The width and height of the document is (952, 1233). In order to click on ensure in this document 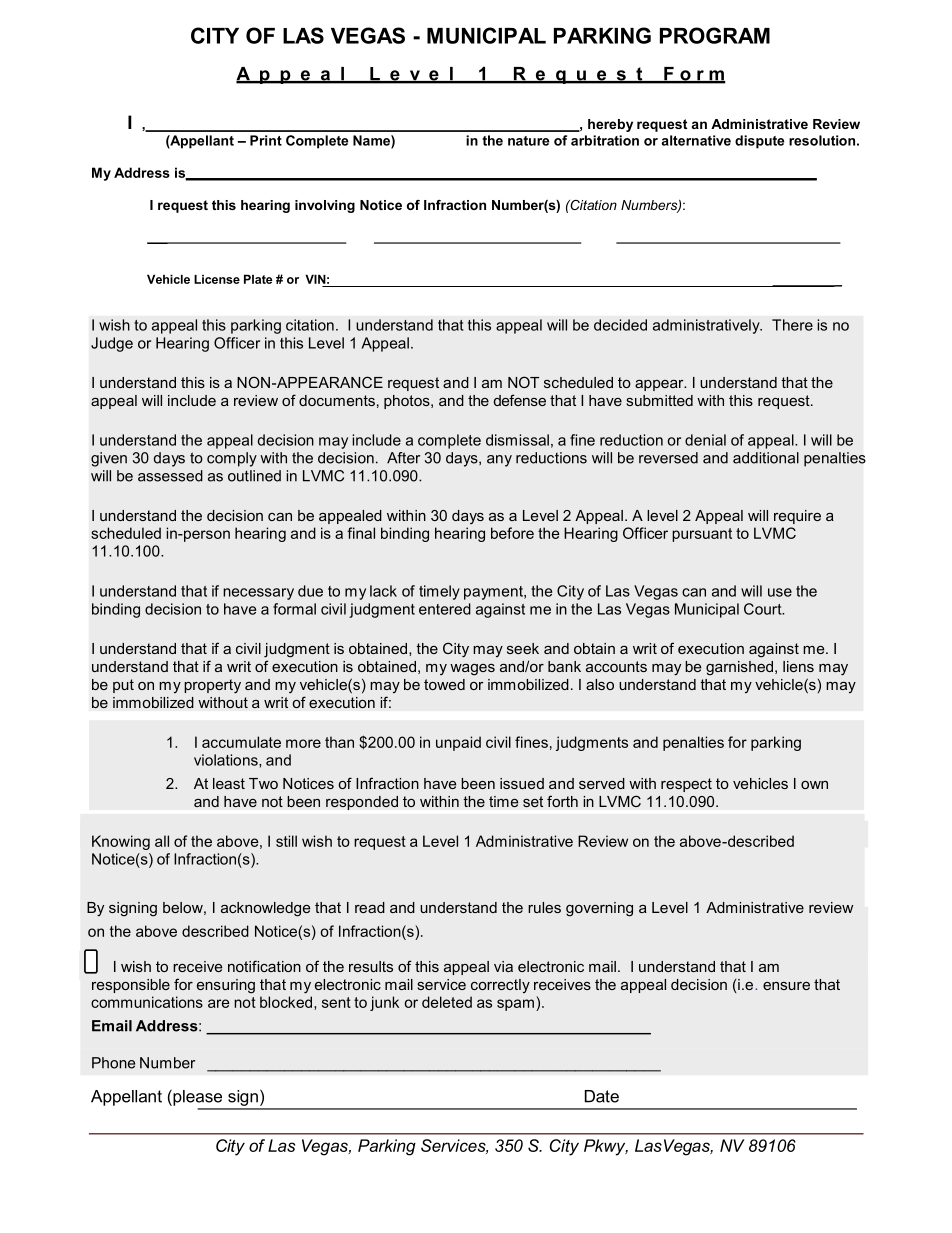, I will do `click(786, 986)`.
